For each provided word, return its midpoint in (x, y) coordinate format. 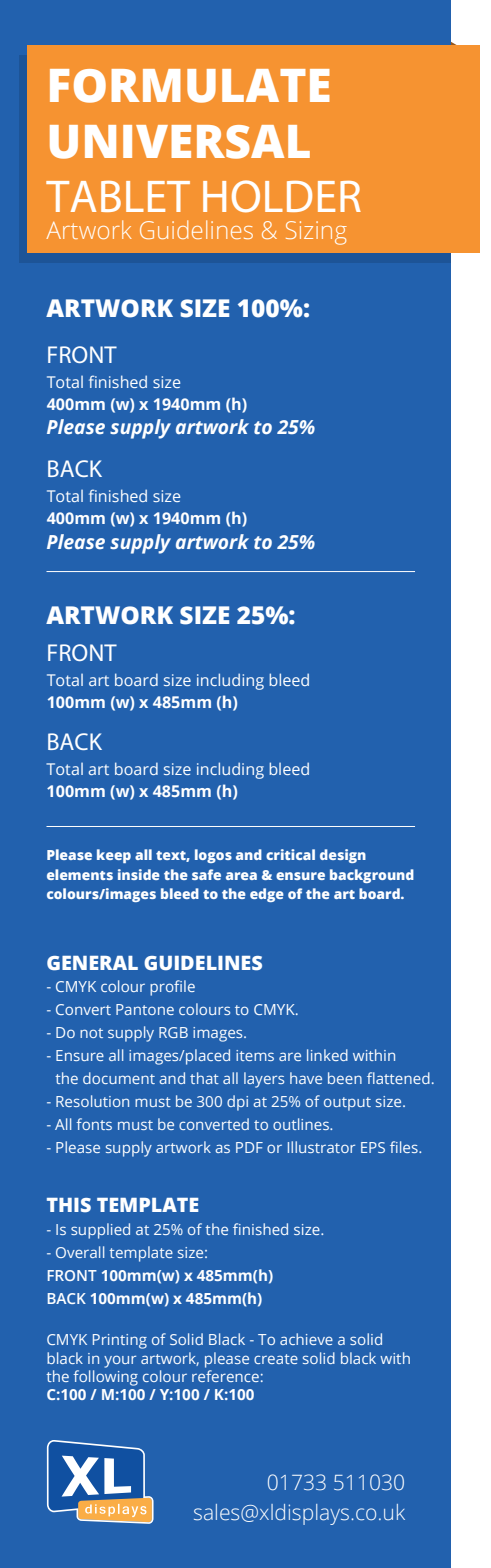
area (241, 876)
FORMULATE (190, 86)
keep (114, 856)
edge (267, 895)
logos (213, 856)
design (343, 856)
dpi (237, 1103)
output (347, 1104)
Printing (120, 1341)
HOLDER (282, 196)
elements (80, 874)
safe (206, 874)
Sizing (316, 233)
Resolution (92, 1101)
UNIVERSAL (180, 142)
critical (290, 854)
